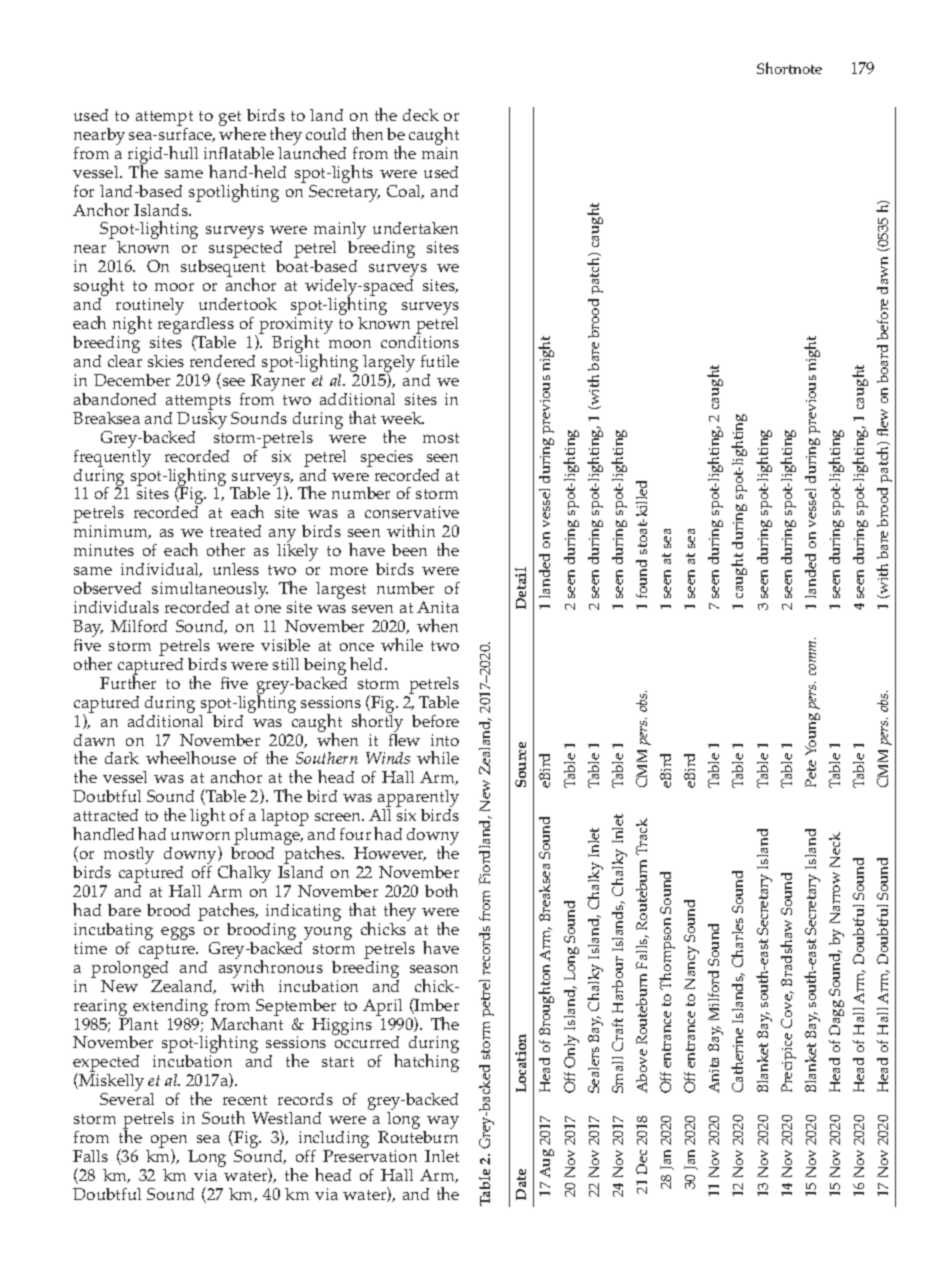  I want to click on asynchronous, so click(271, 969).
